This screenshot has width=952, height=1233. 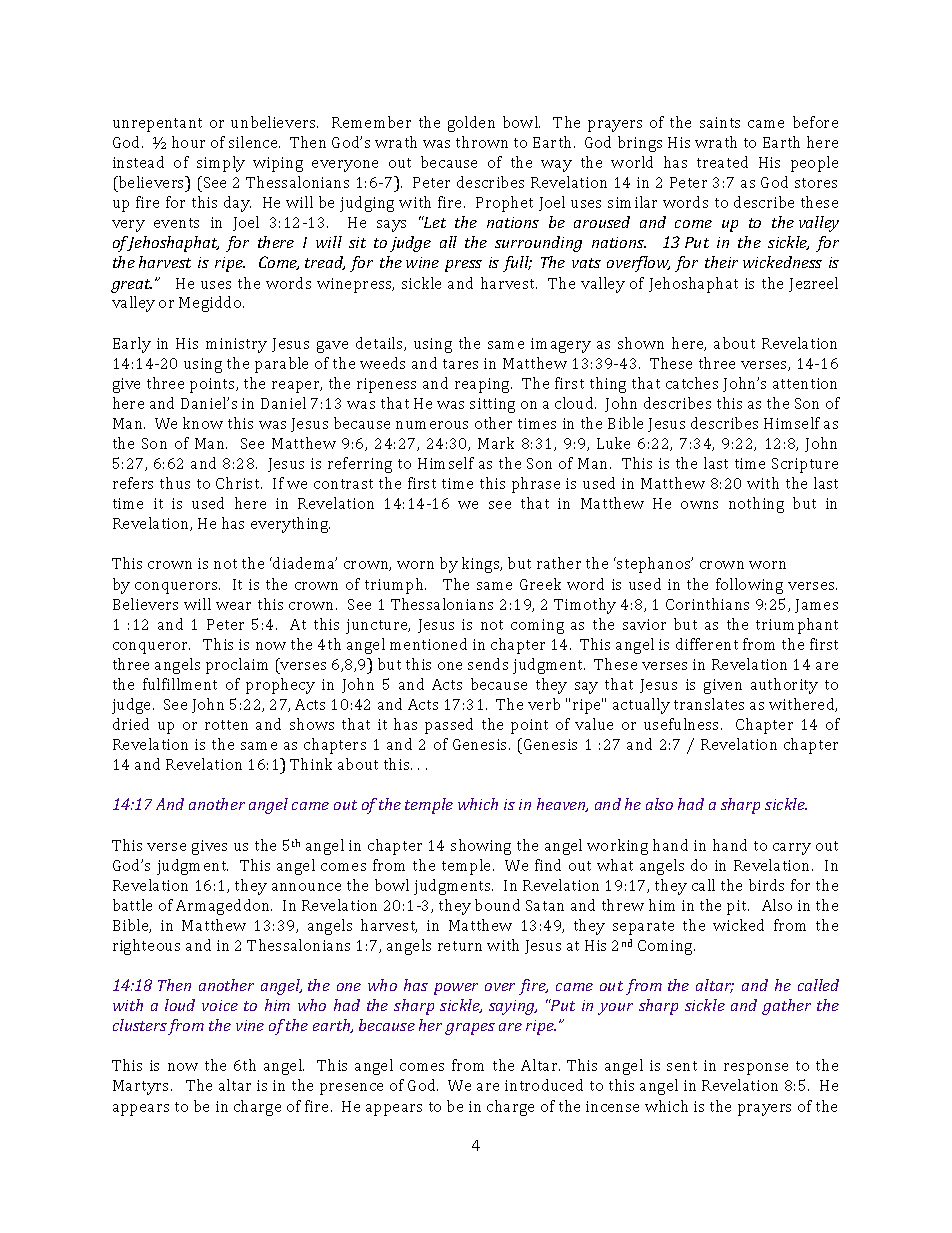 I want to click on showing, so click(x=481, y=847).
